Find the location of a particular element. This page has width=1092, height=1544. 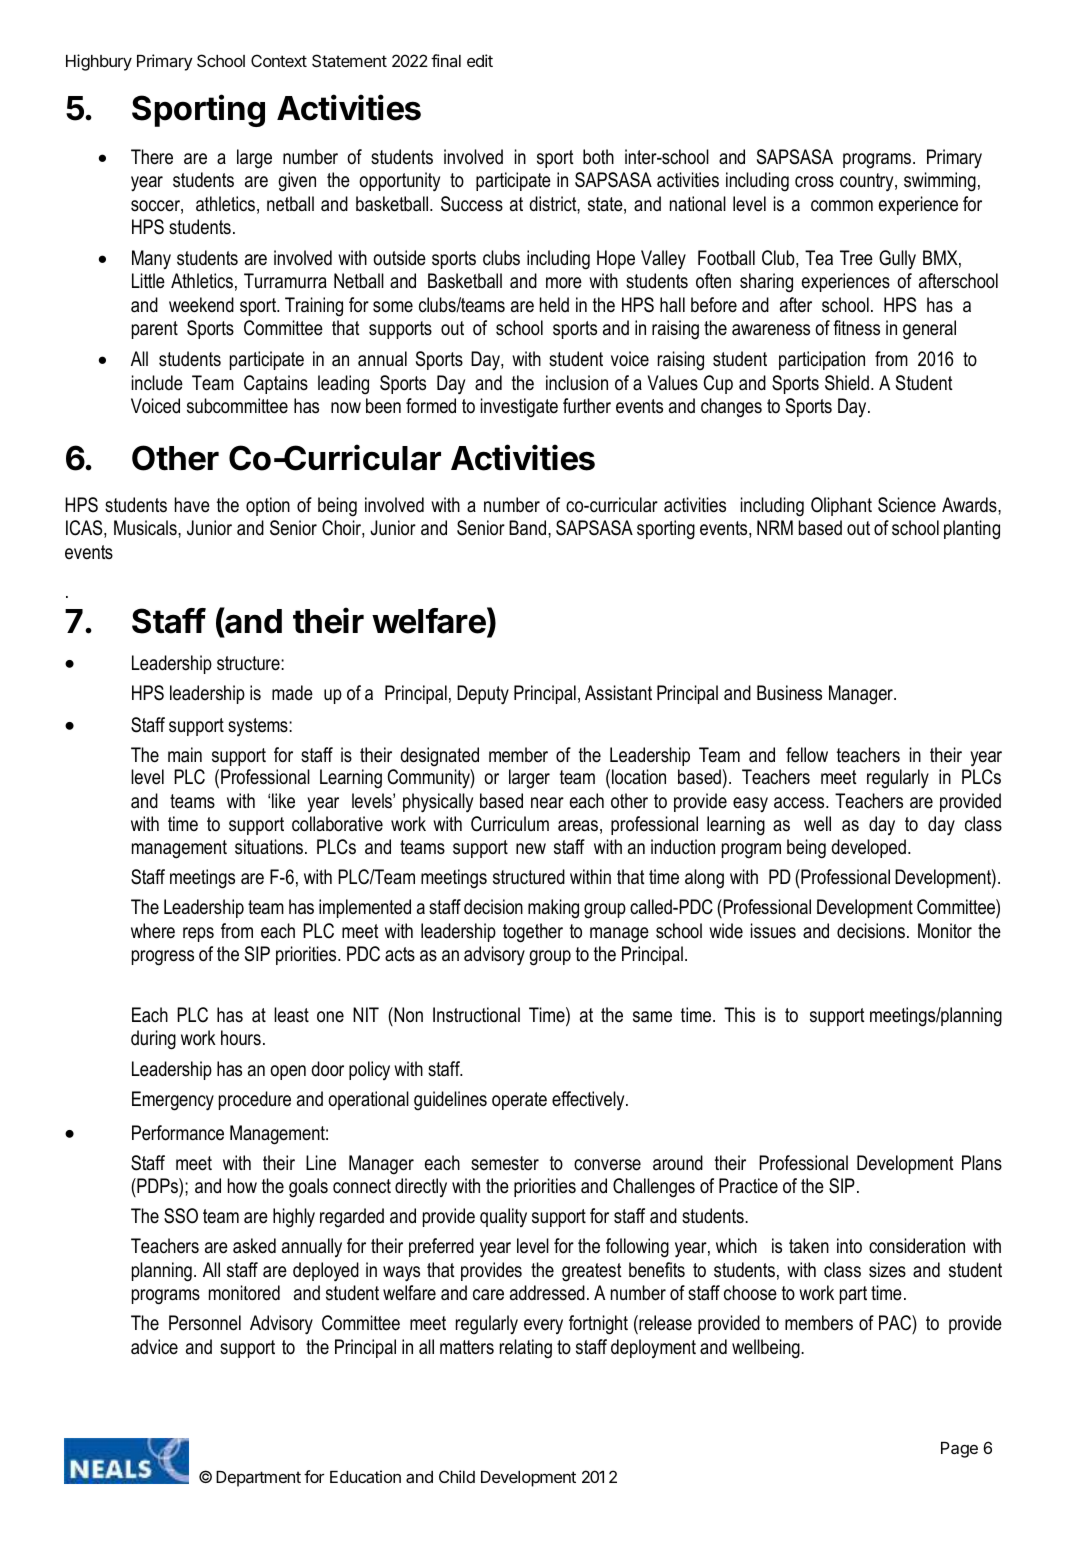

operate is located at coordinates (519, 1101).
